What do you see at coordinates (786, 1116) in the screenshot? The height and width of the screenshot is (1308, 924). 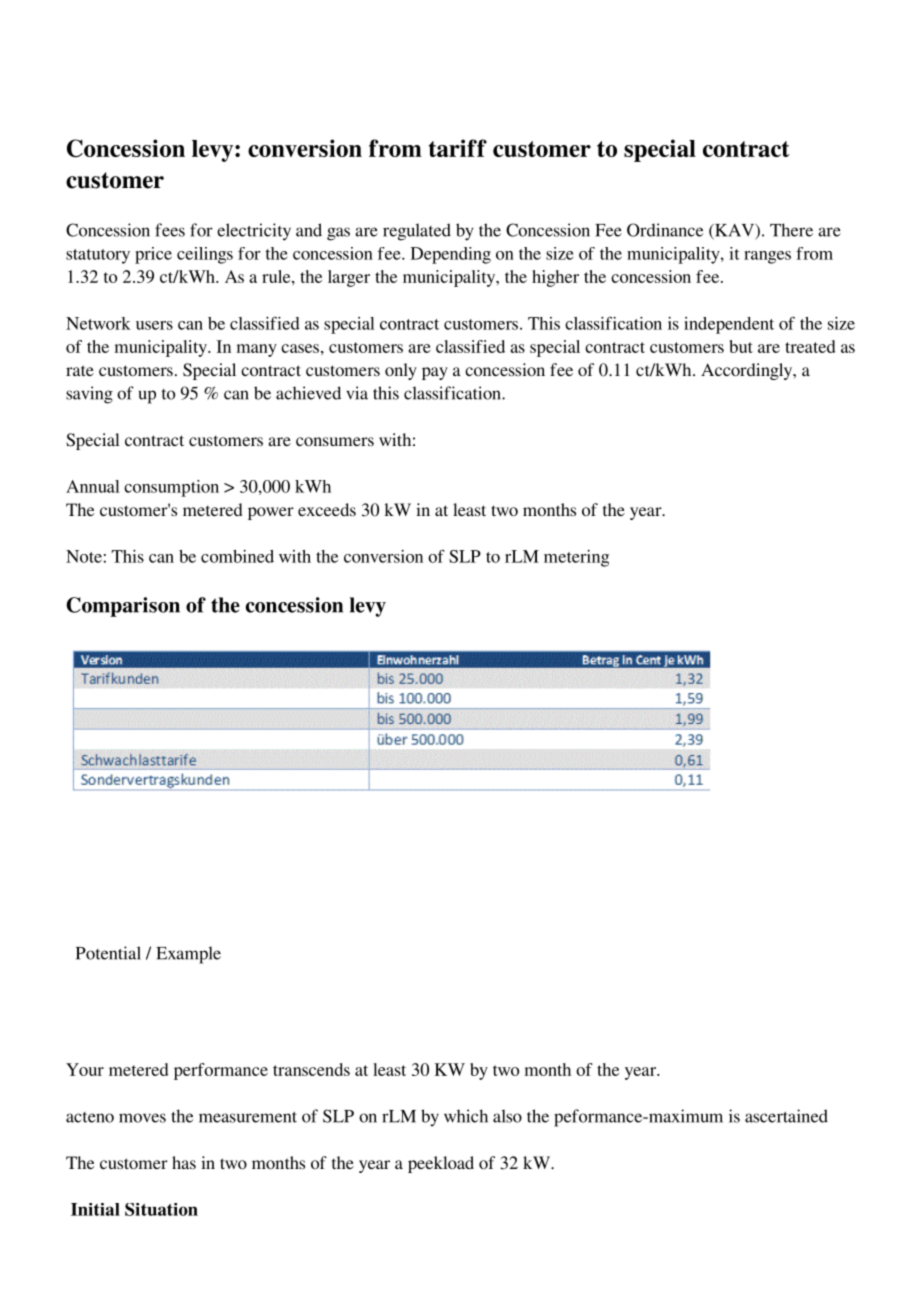 I see `ascertained` at bounding box center [786, 1116].
